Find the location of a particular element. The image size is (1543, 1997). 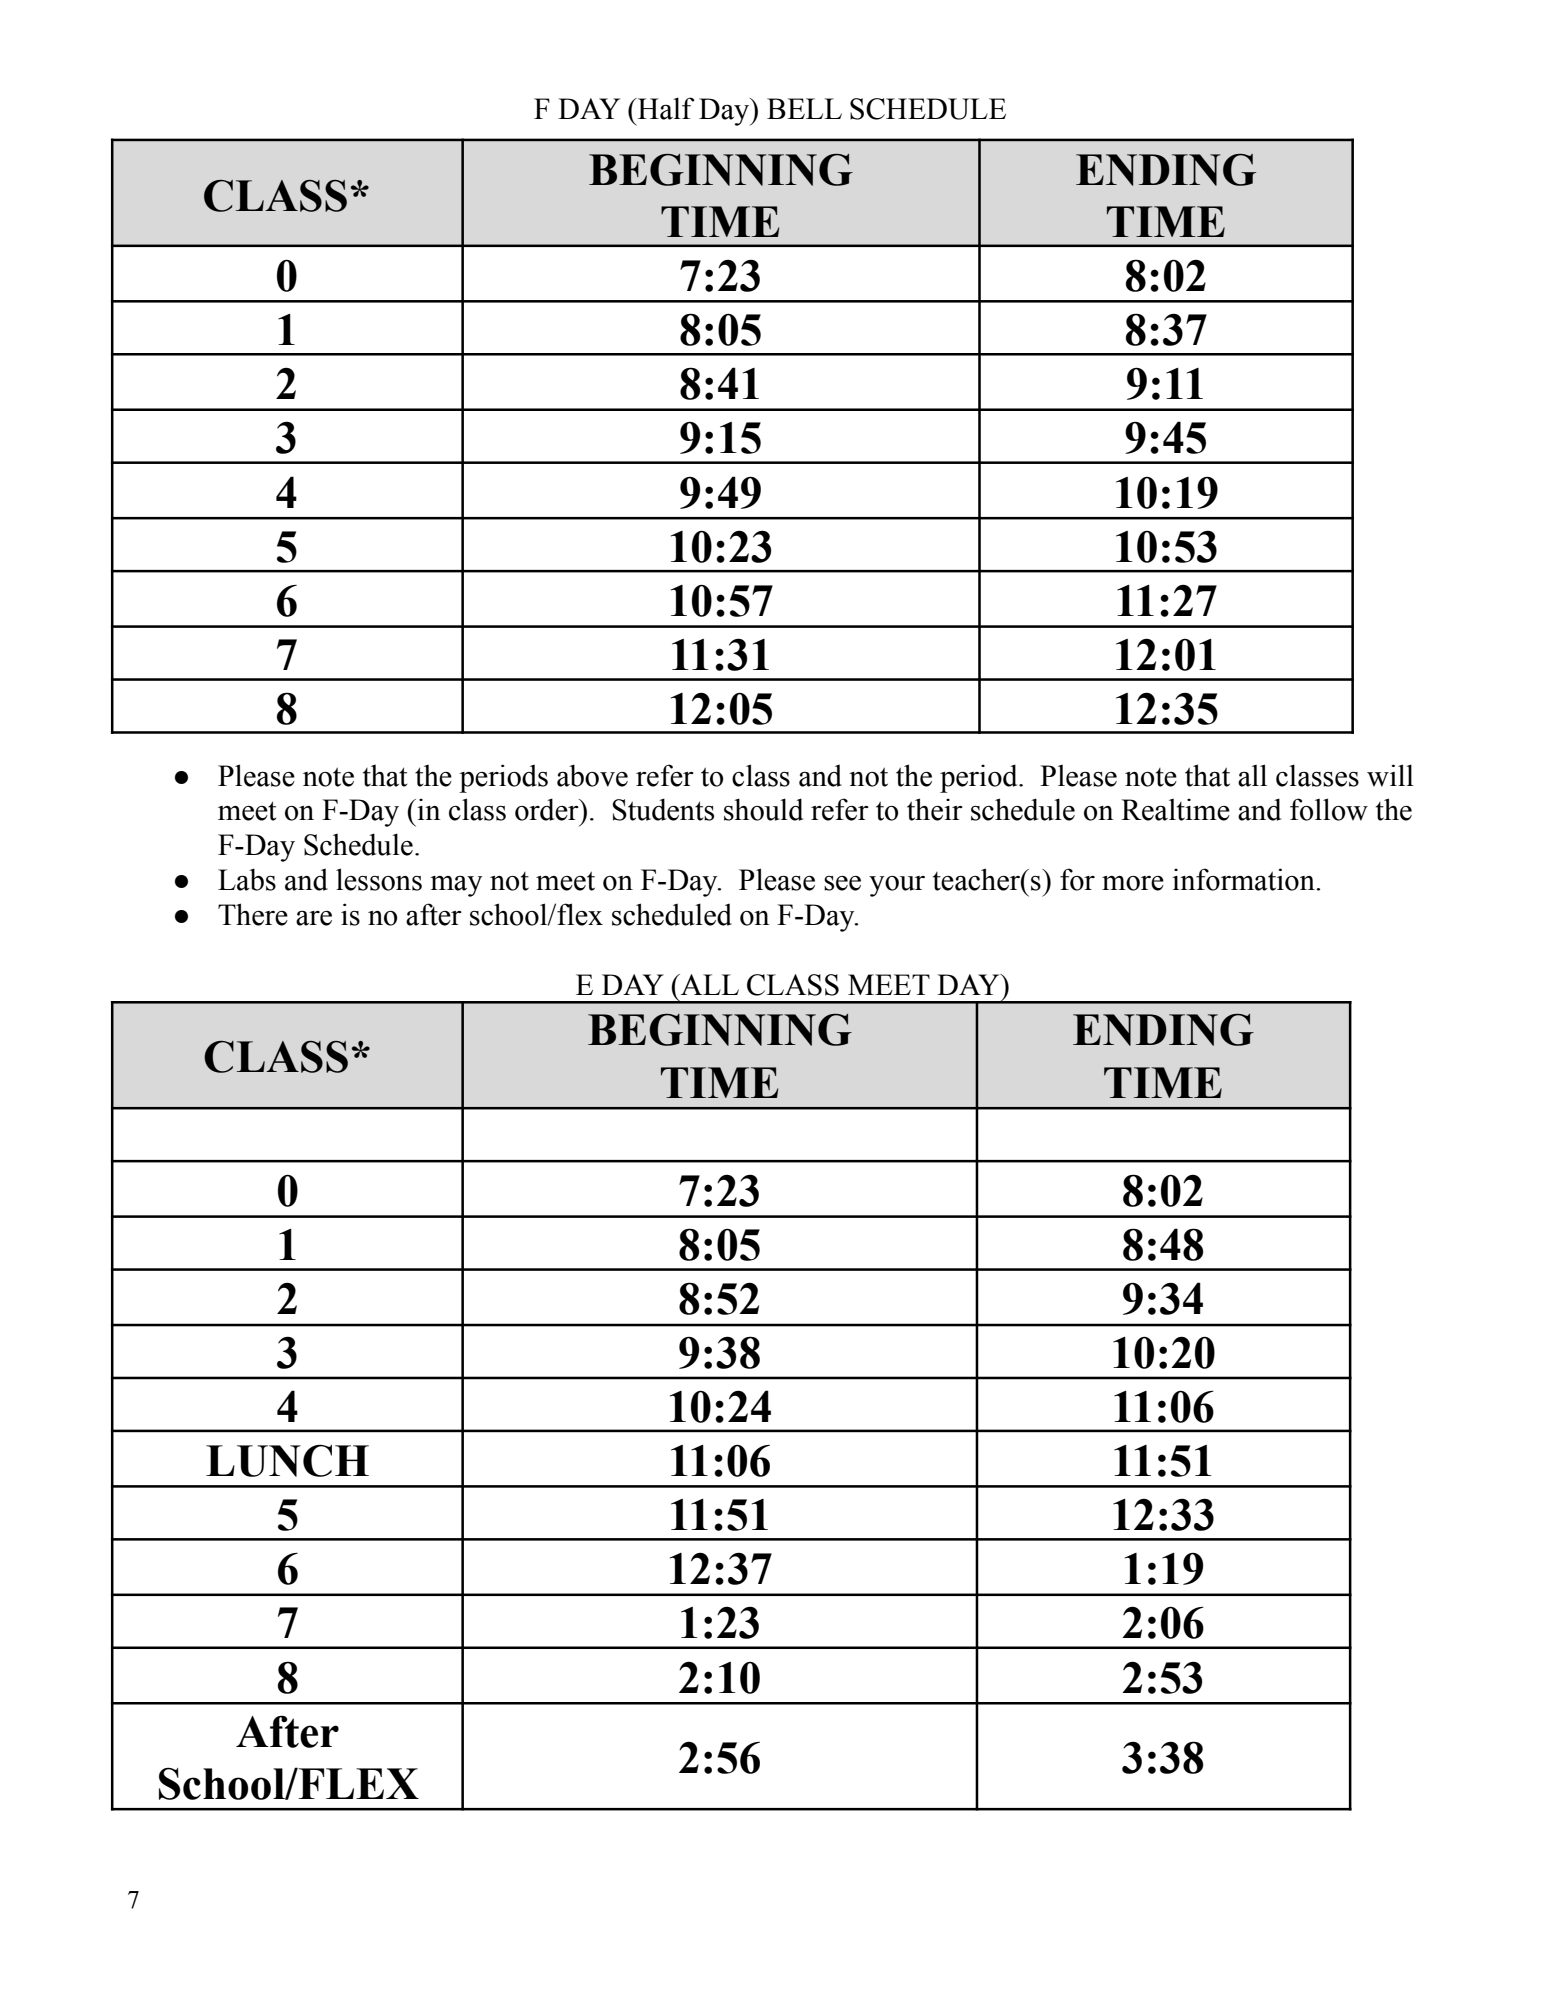

Half is located at coordinates (665, 108).
